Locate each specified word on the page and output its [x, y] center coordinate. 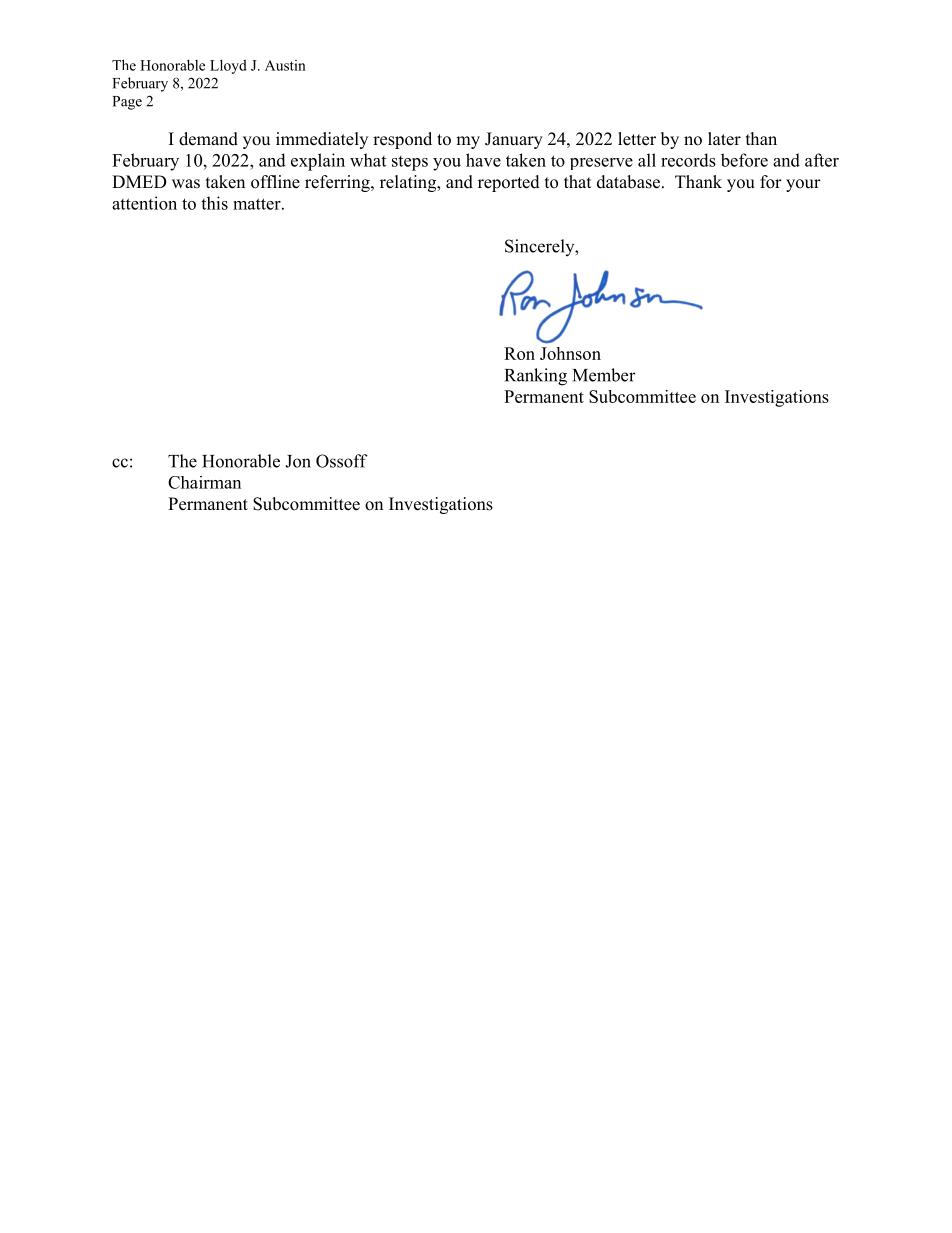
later [724, 139]
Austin [285, 65]
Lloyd [228, 66]
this [214, 203]
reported [509, 183]
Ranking [536, 377]
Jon [298, 461]
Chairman [204, 482]
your [803, 185]
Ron [519, 353]
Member [604, 375]
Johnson [570, 353]
